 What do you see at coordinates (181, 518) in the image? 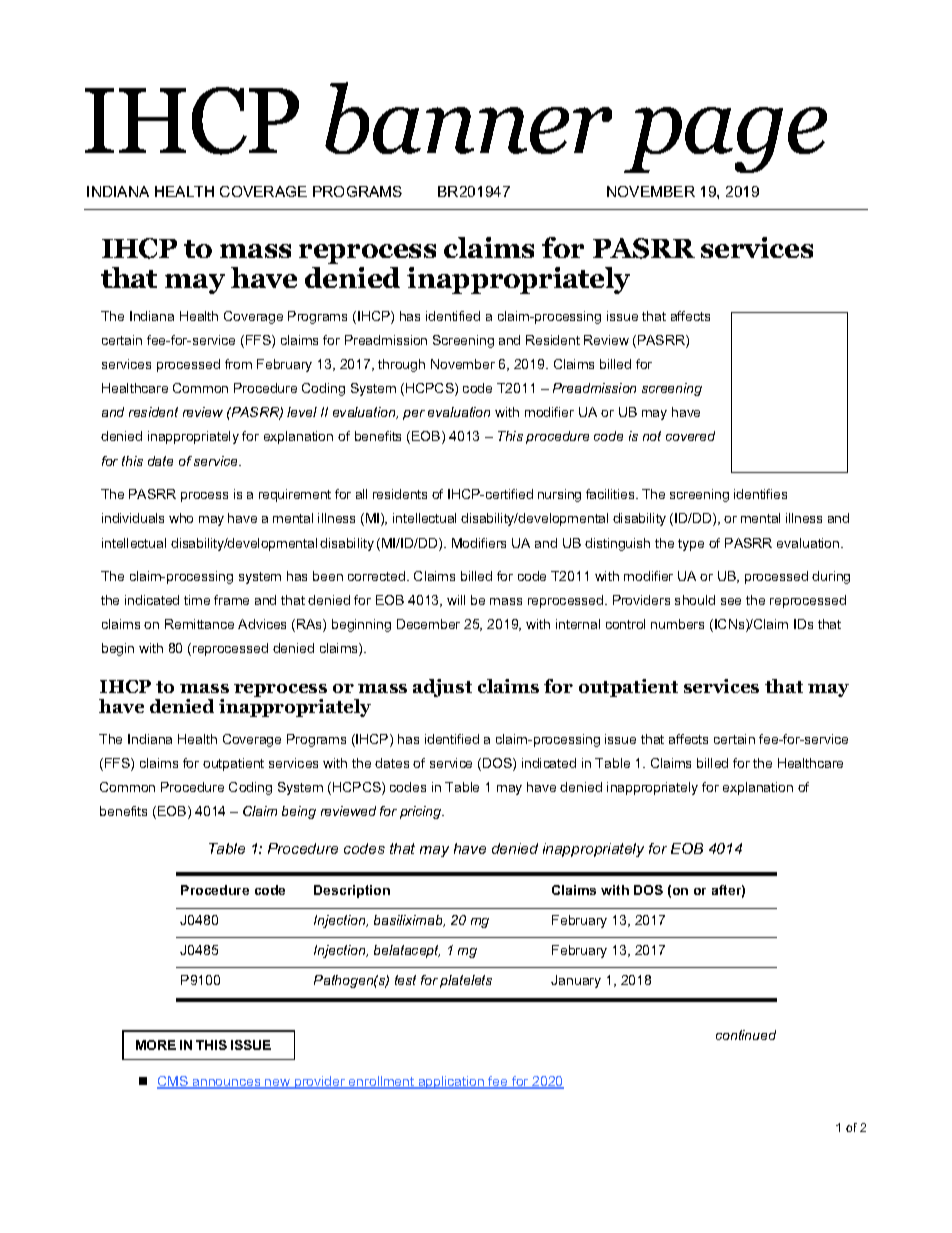
I see `who` at bounding box center [181, 518].
